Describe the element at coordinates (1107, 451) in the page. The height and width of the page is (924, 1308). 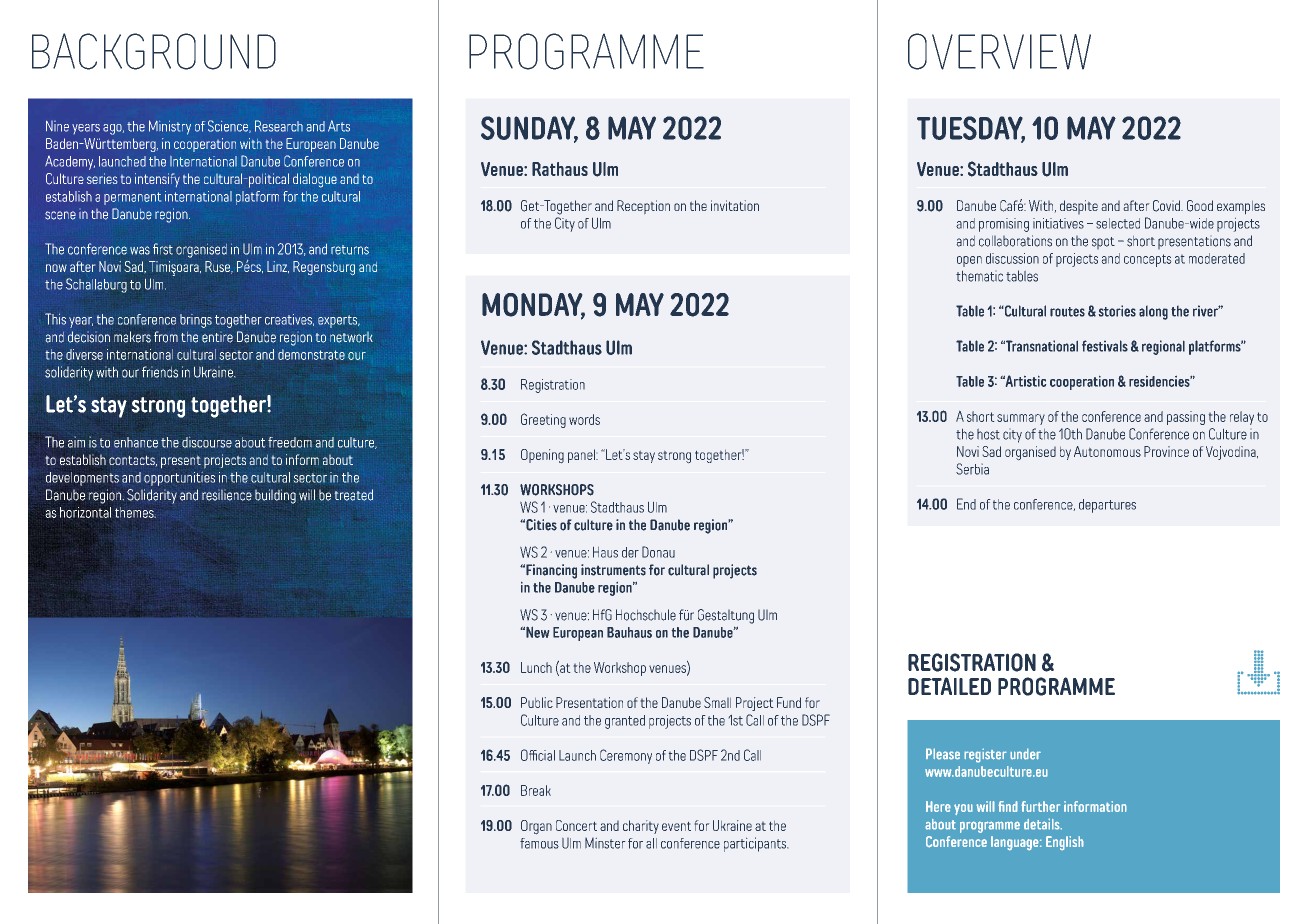
I see `Autonomous` at that location.
